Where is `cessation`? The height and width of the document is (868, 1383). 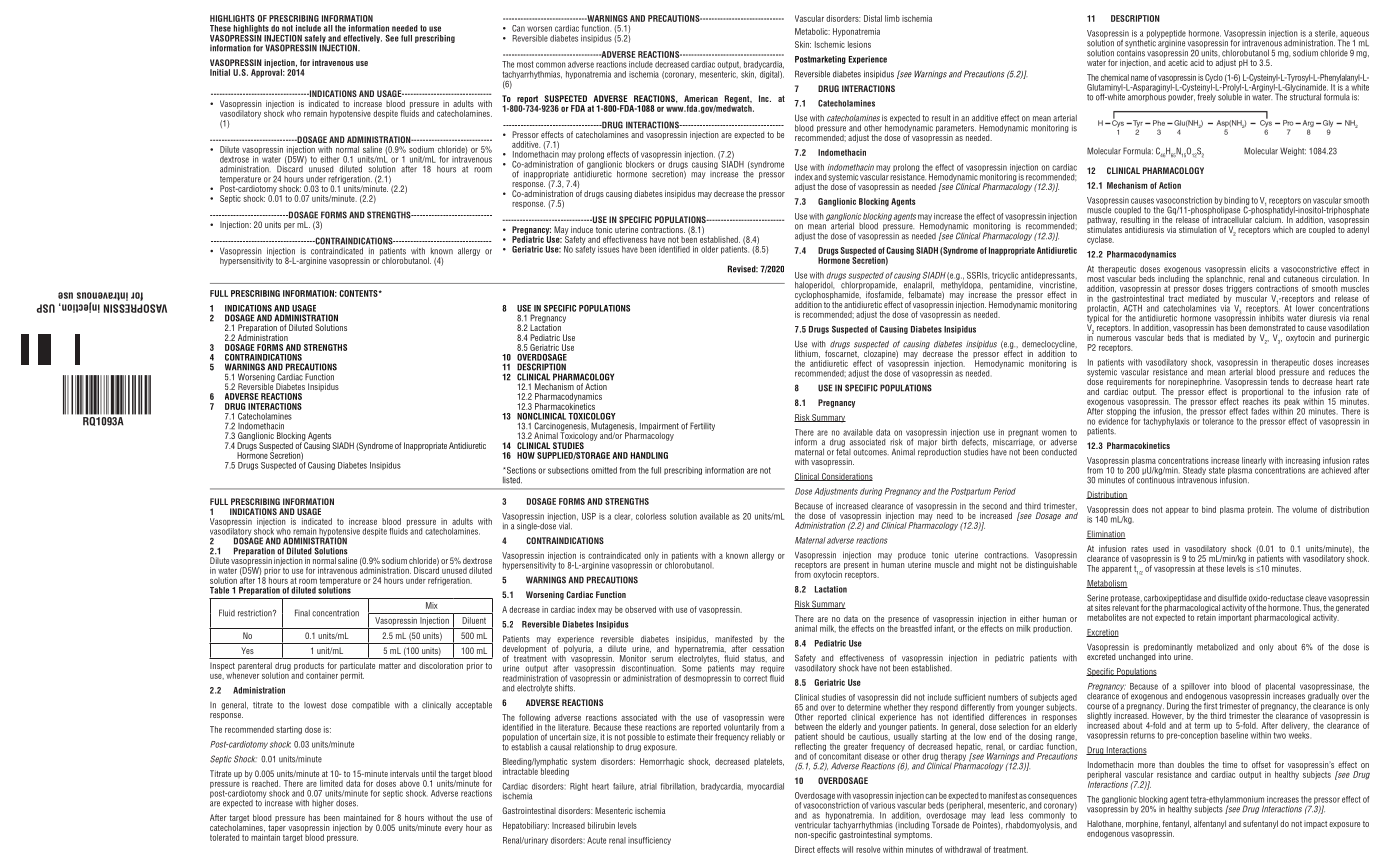
cessation is located at coordinates (768, 647).
